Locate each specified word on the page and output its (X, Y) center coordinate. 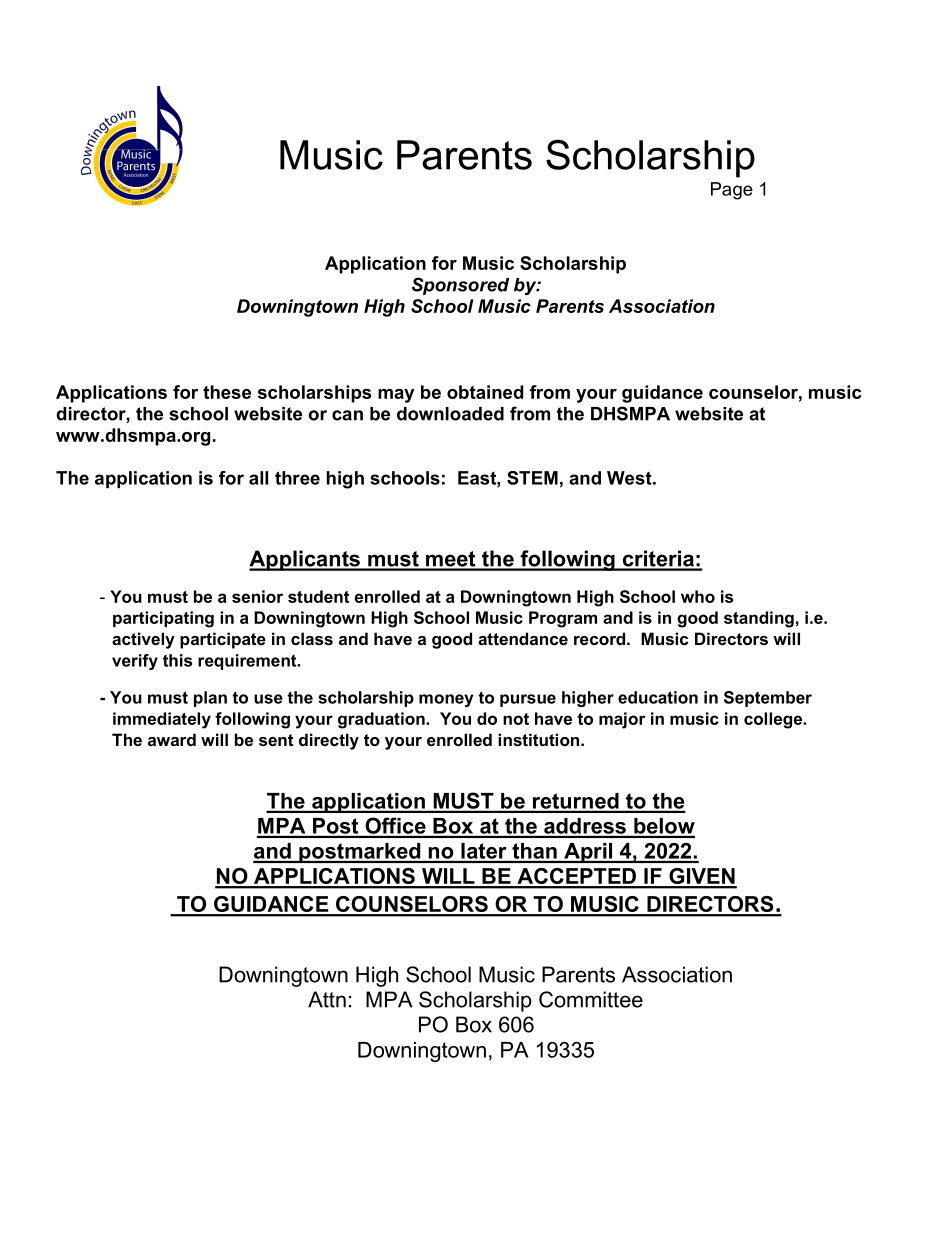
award (172, 739)
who (698, 596)
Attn (327, 999)
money (446, 700)
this (177, 660)
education (658, 697)
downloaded (450, 414)
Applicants (305, 560)
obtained (485, 392)
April (588, 853)
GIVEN (702, 877)
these (227, 392)
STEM (532, 478)
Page (732, 191)
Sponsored (460, 286)
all (258, 478)
